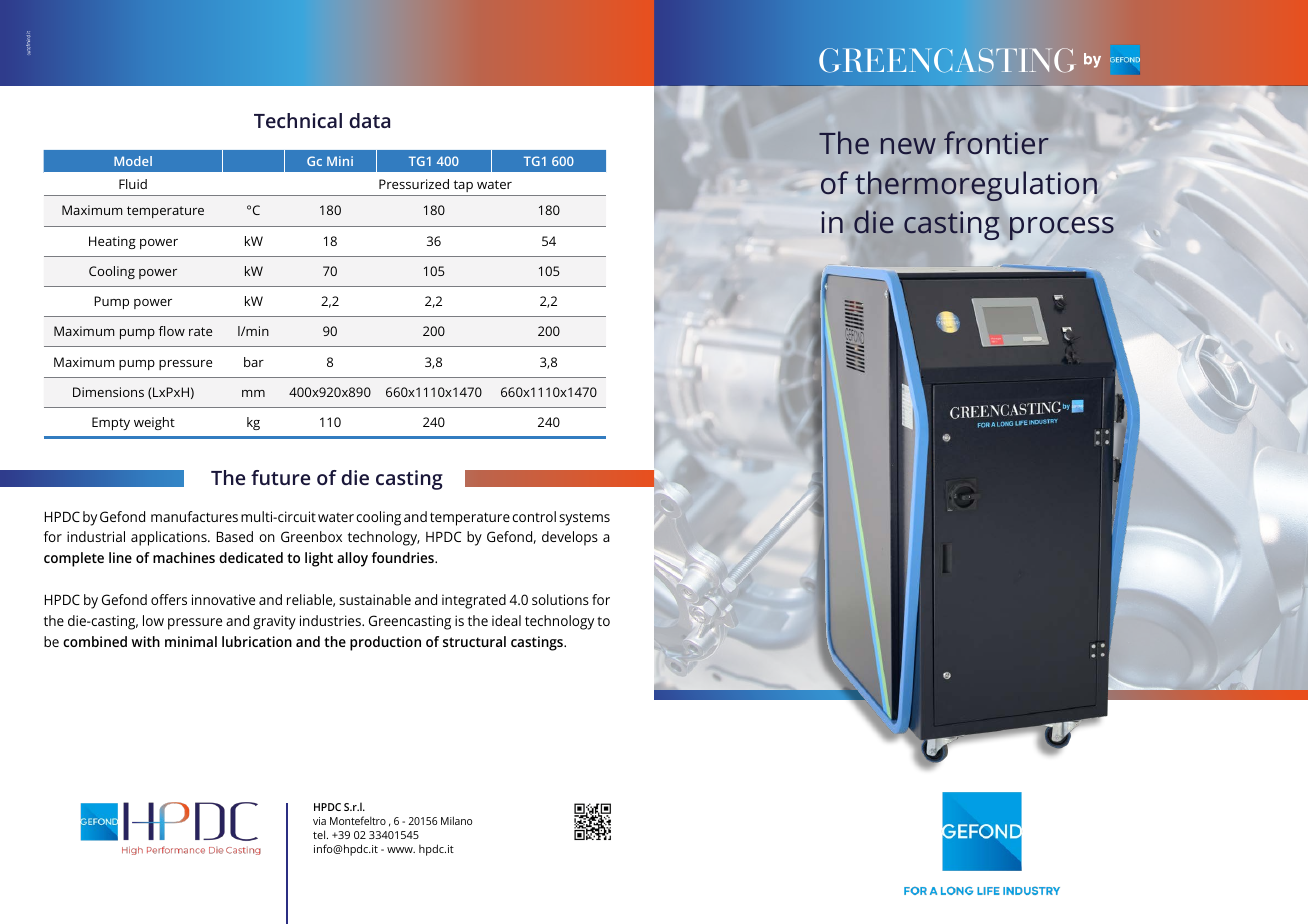  What do you see at coordinates (169, 599) in the screenshot?
I see `offers` at bounding box center [169, 599].
